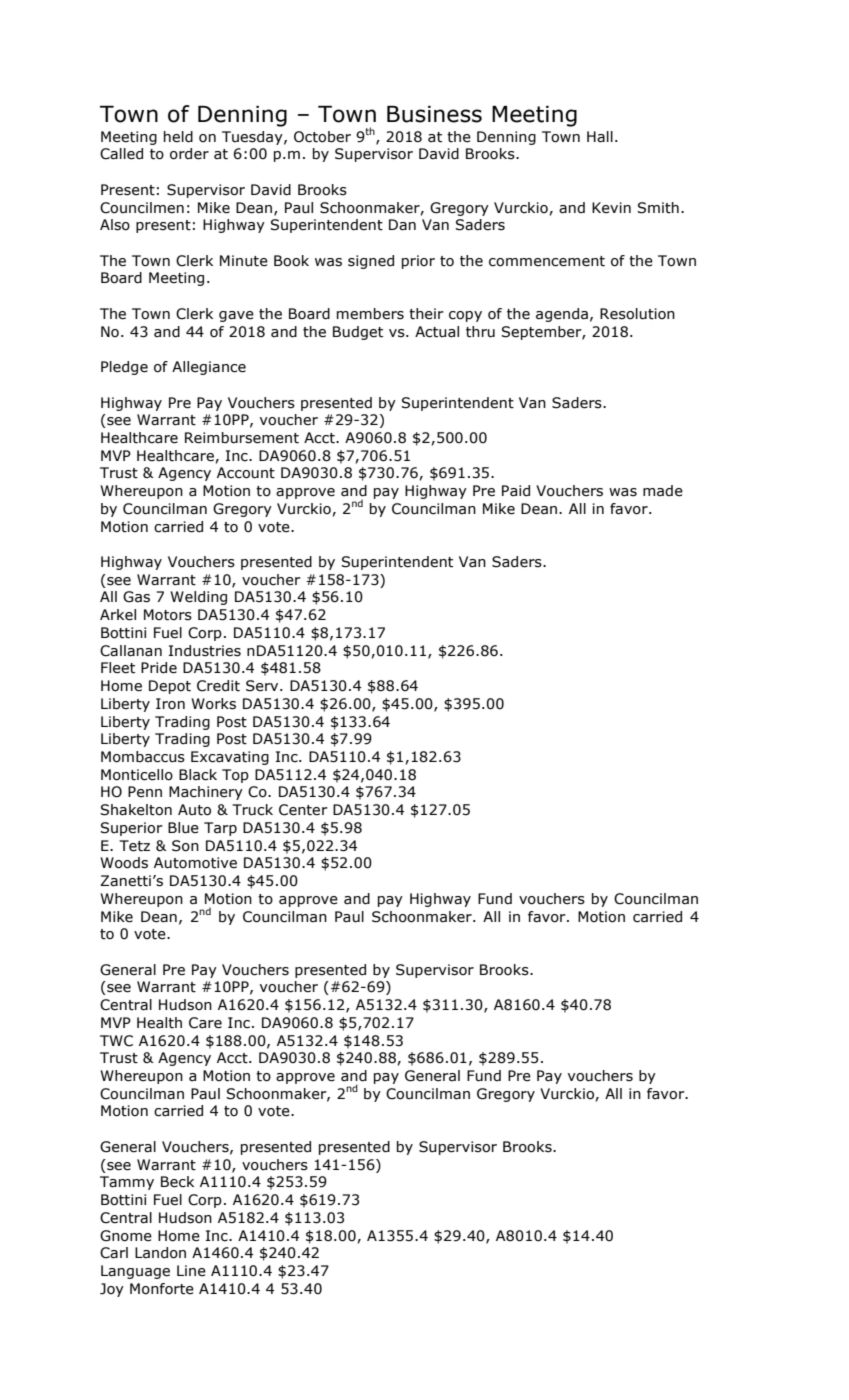 The width and height of the screenshot is (849, 1400). I want to click on made, so click(663, 491).
